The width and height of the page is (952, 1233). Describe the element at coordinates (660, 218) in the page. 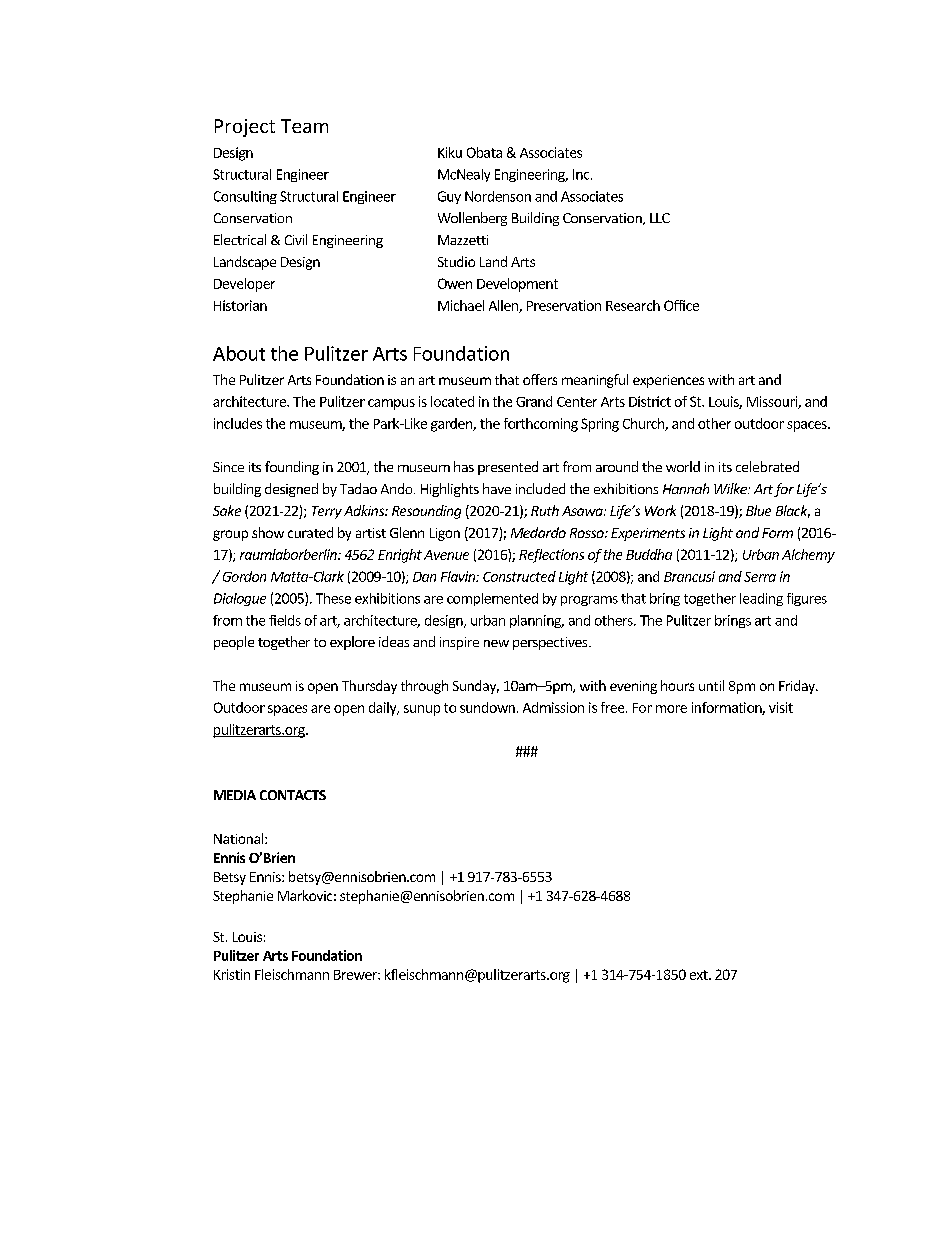

I see `LLC` at that location.
